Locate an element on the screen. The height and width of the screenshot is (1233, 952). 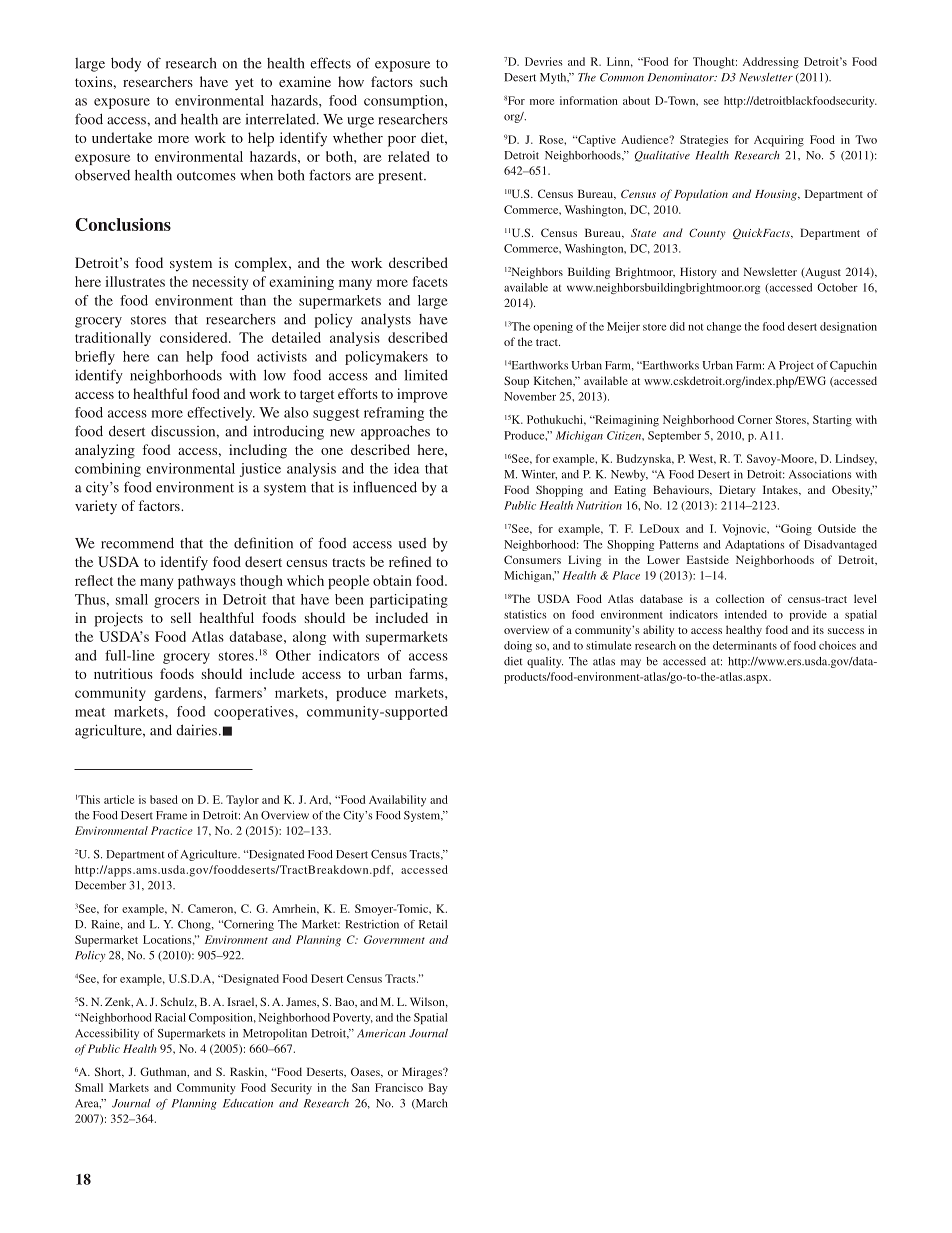
combining is located at coordinates (108, 470).
